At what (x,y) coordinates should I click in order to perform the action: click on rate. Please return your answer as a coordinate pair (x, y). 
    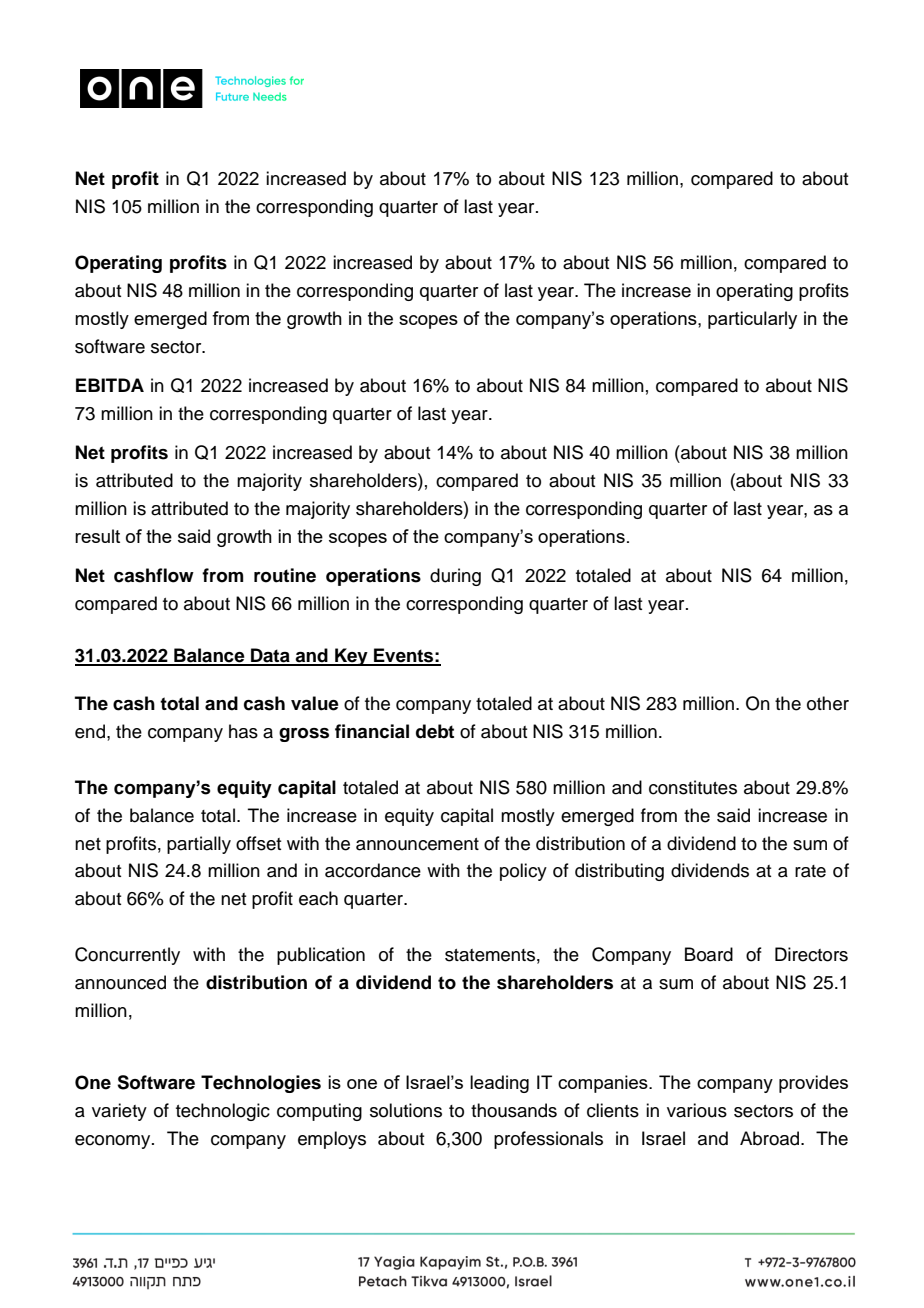
    Looking at the image, I should click on (810, 871).
